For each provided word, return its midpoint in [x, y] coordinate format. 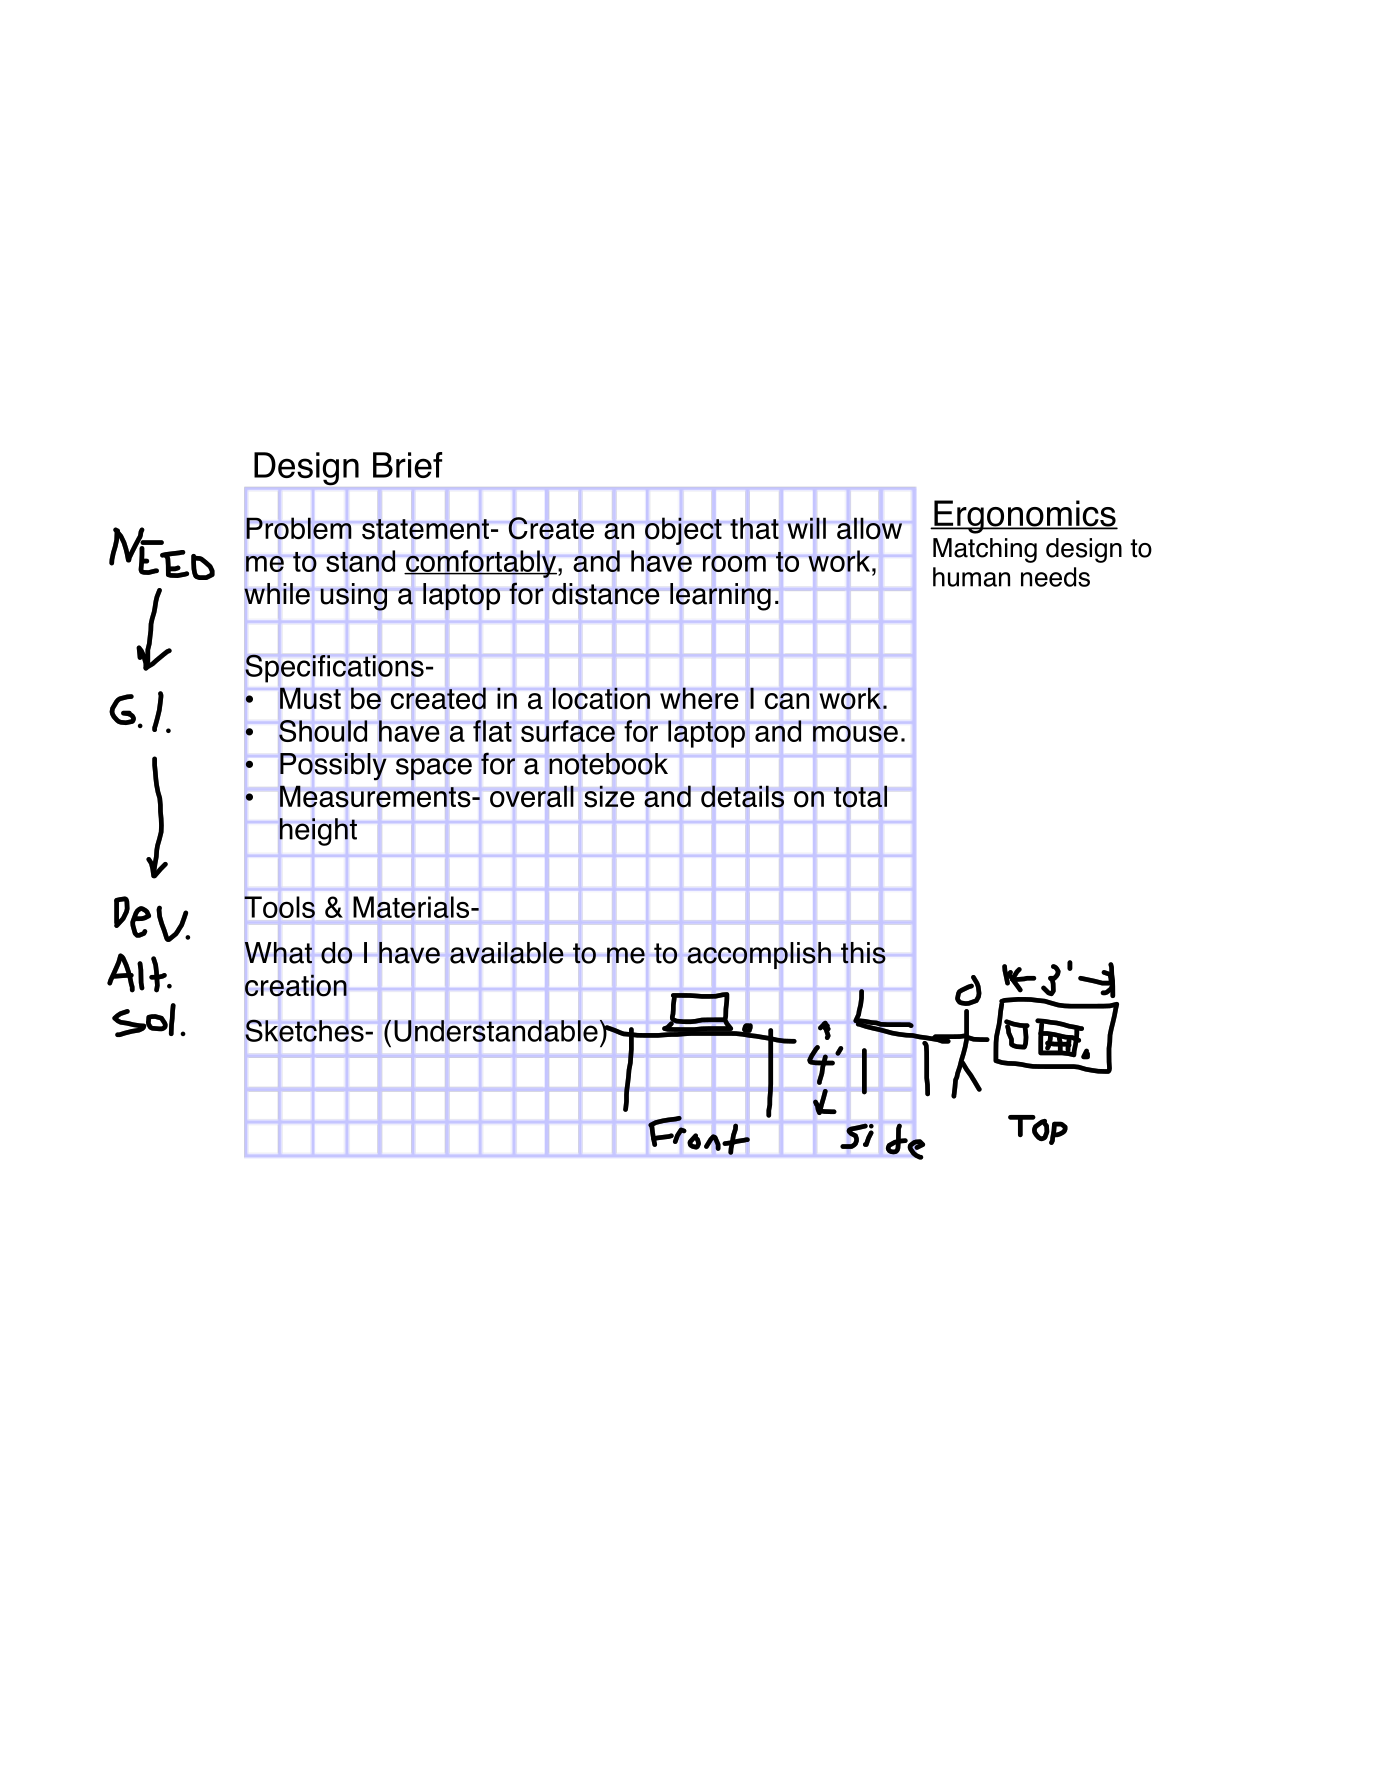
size [609, 796]
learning [720, 597]
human [971, 577]
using [353, 597]
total [860, 796]
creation [296, 985]
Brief [407, 465]
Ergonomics [1025, 517]
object [683, 531]
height [318, 832]
